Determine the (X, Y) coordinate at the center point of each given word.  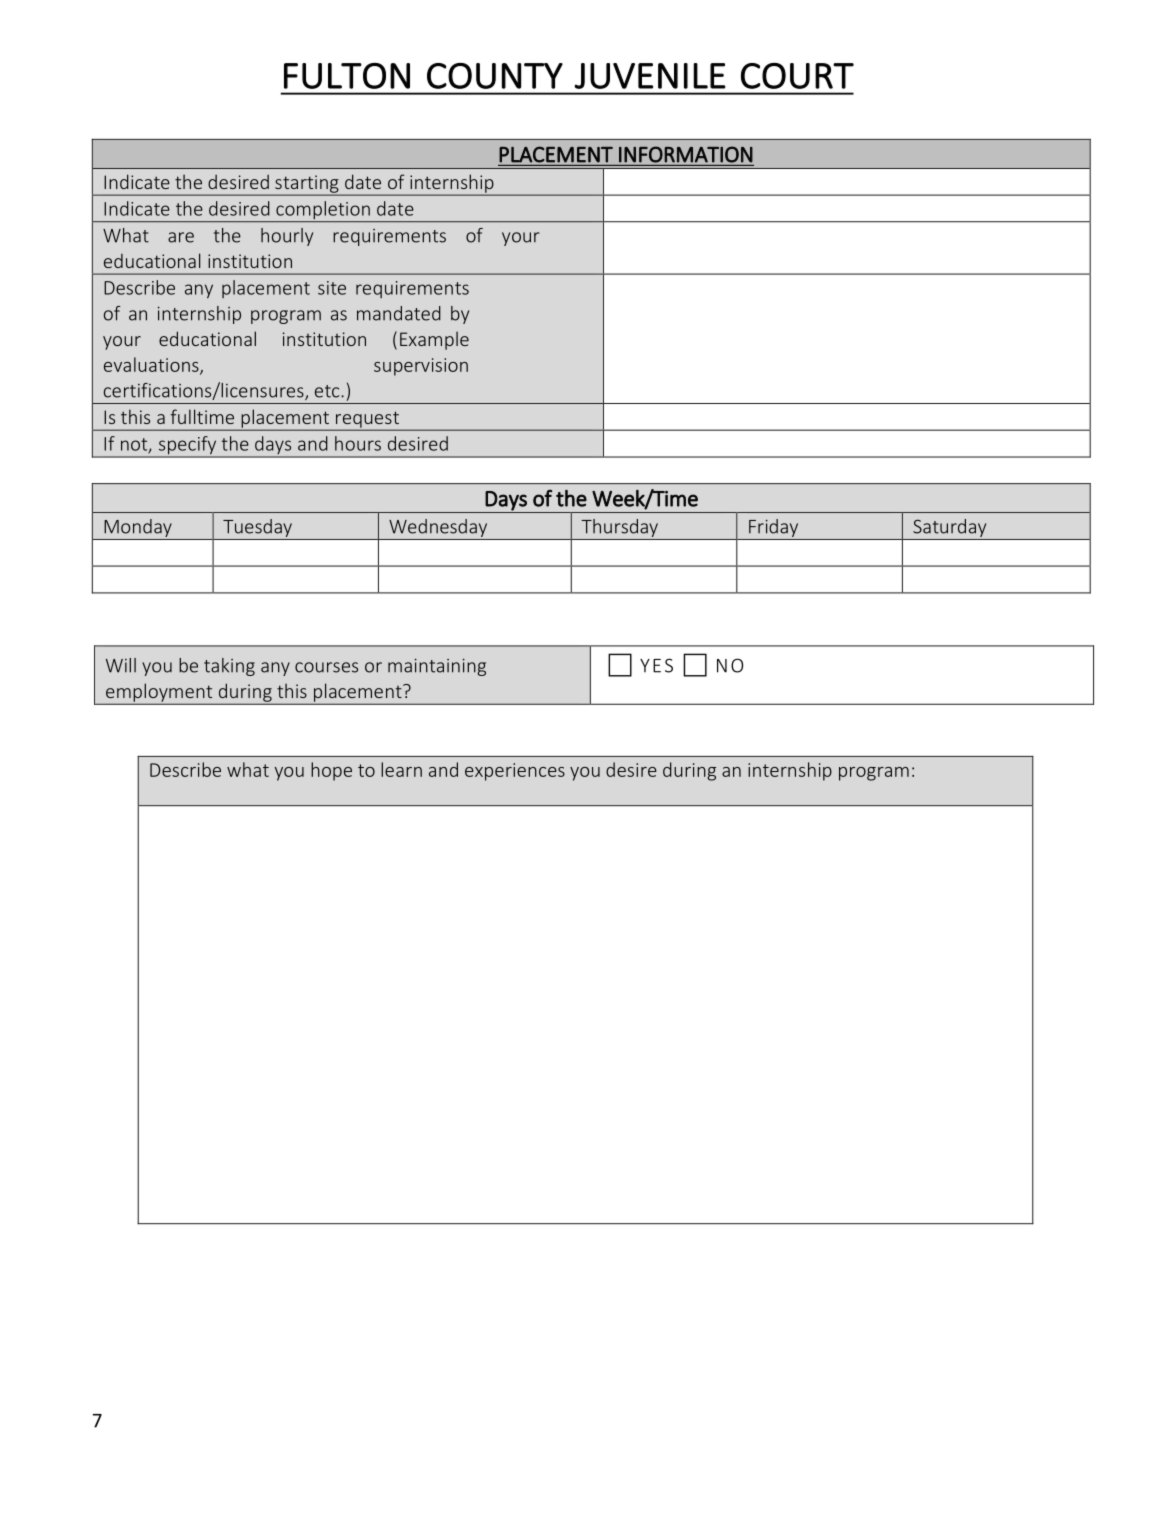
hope (331, 771)
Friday (773, 528)
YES (656, 665)
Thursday (619, 528)
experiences (515, 772)
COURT (797, 76)
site (332, 288)
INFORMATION (686, 155)
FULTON (347, 76)
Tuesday (257, 528)
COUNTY (495, 76)
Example (434, 340)
